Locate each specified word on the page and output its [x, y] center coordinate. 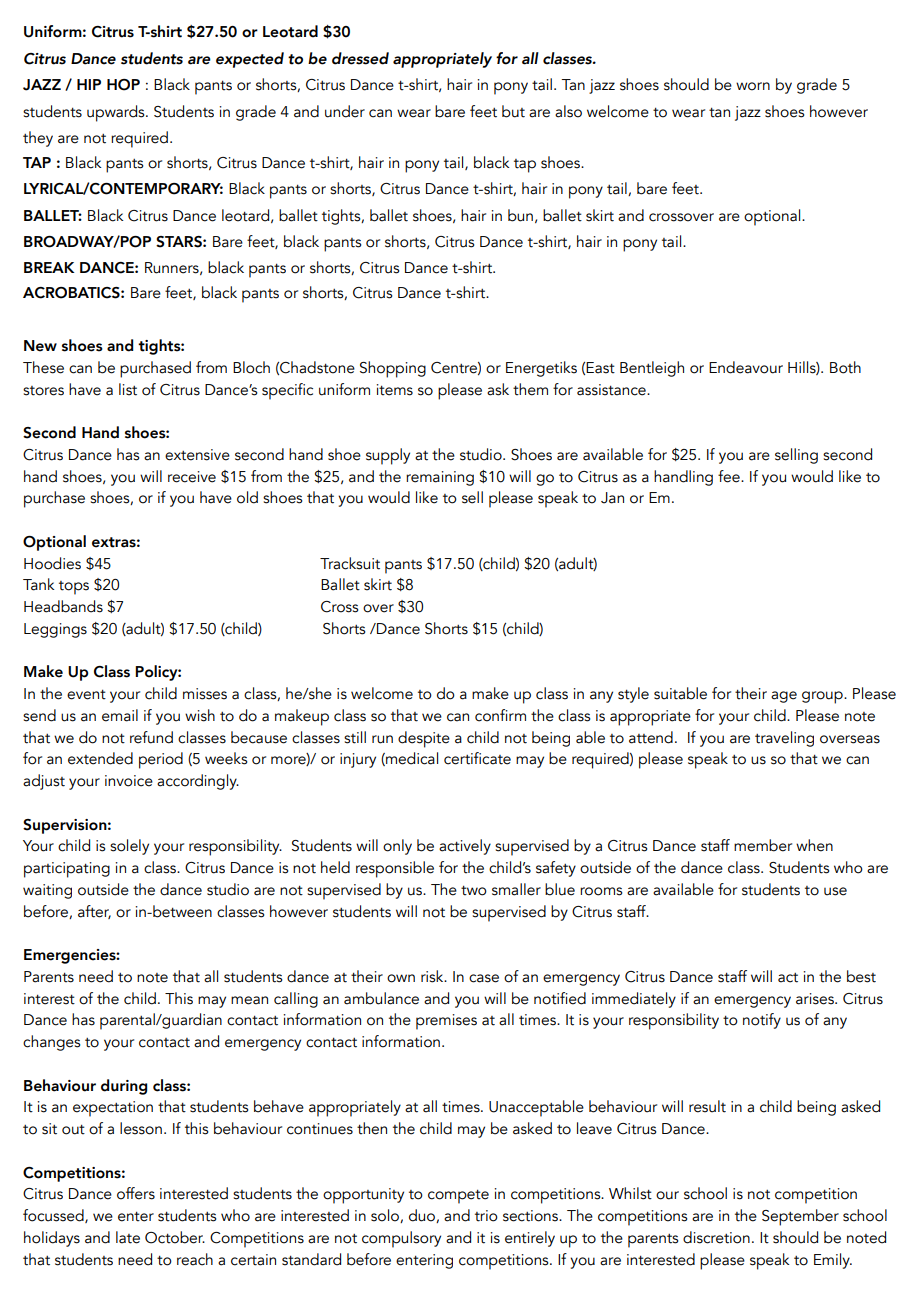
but [513, 111]
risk [433, 976]
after [94, 912]
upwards [117, 113]
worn [753, 86]
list [128, 389]
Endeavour [746, 367]
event [86, 695]
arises [816, 999]
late [128, 1237]
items [395, 390]
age [784, 697]
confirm [500, 715]
